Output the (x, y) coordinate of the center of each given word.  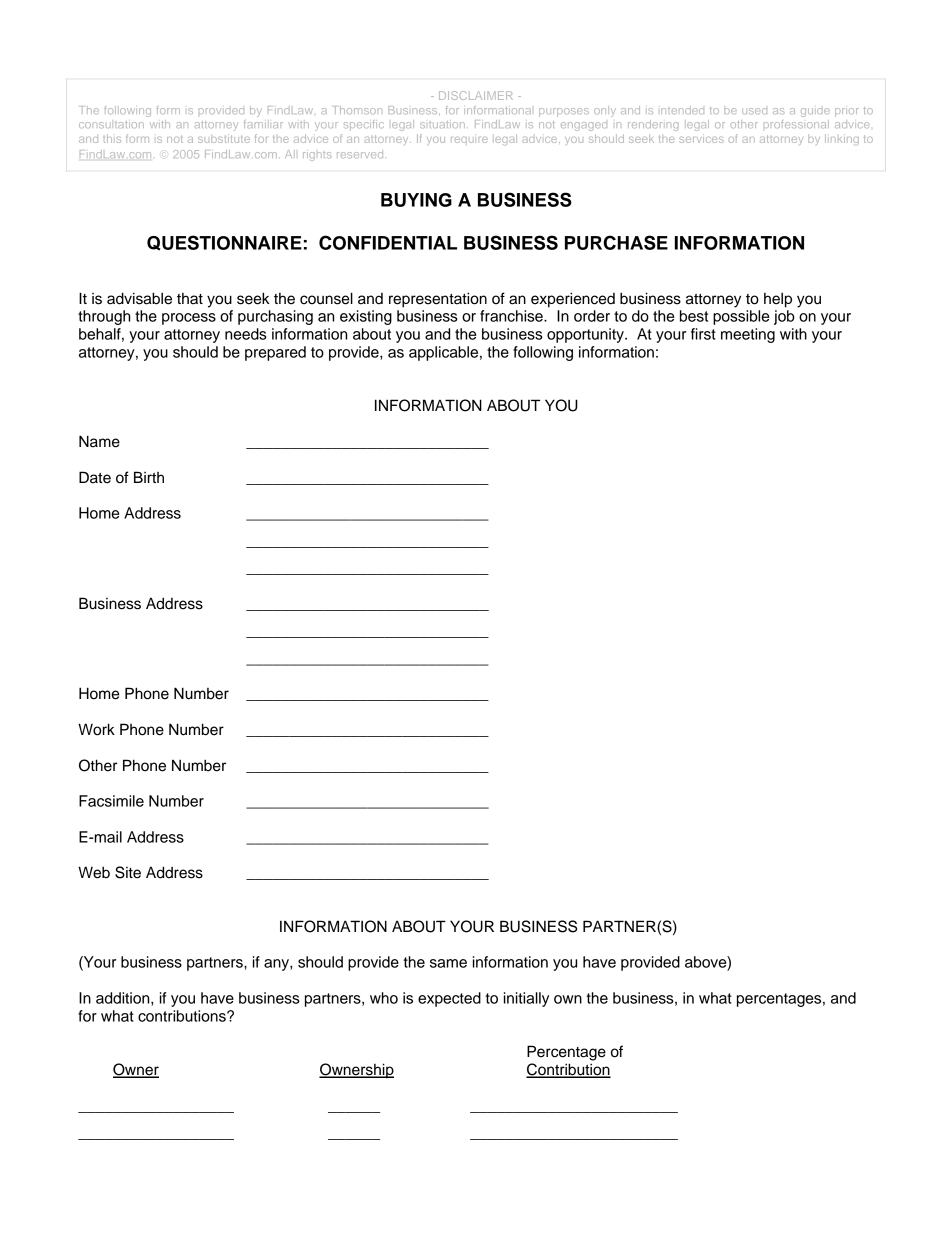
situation (442, 124)
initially (526, 999)
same (448, 963)
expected (449, 999)
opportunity (586, 335)
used (754, 111)
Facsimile (111, 801)
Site (128, 872)
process (189, 319)
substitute (224, 138)
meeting (748, 335)
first (703, 334)
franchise (512, 316)
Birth (149, 477)
